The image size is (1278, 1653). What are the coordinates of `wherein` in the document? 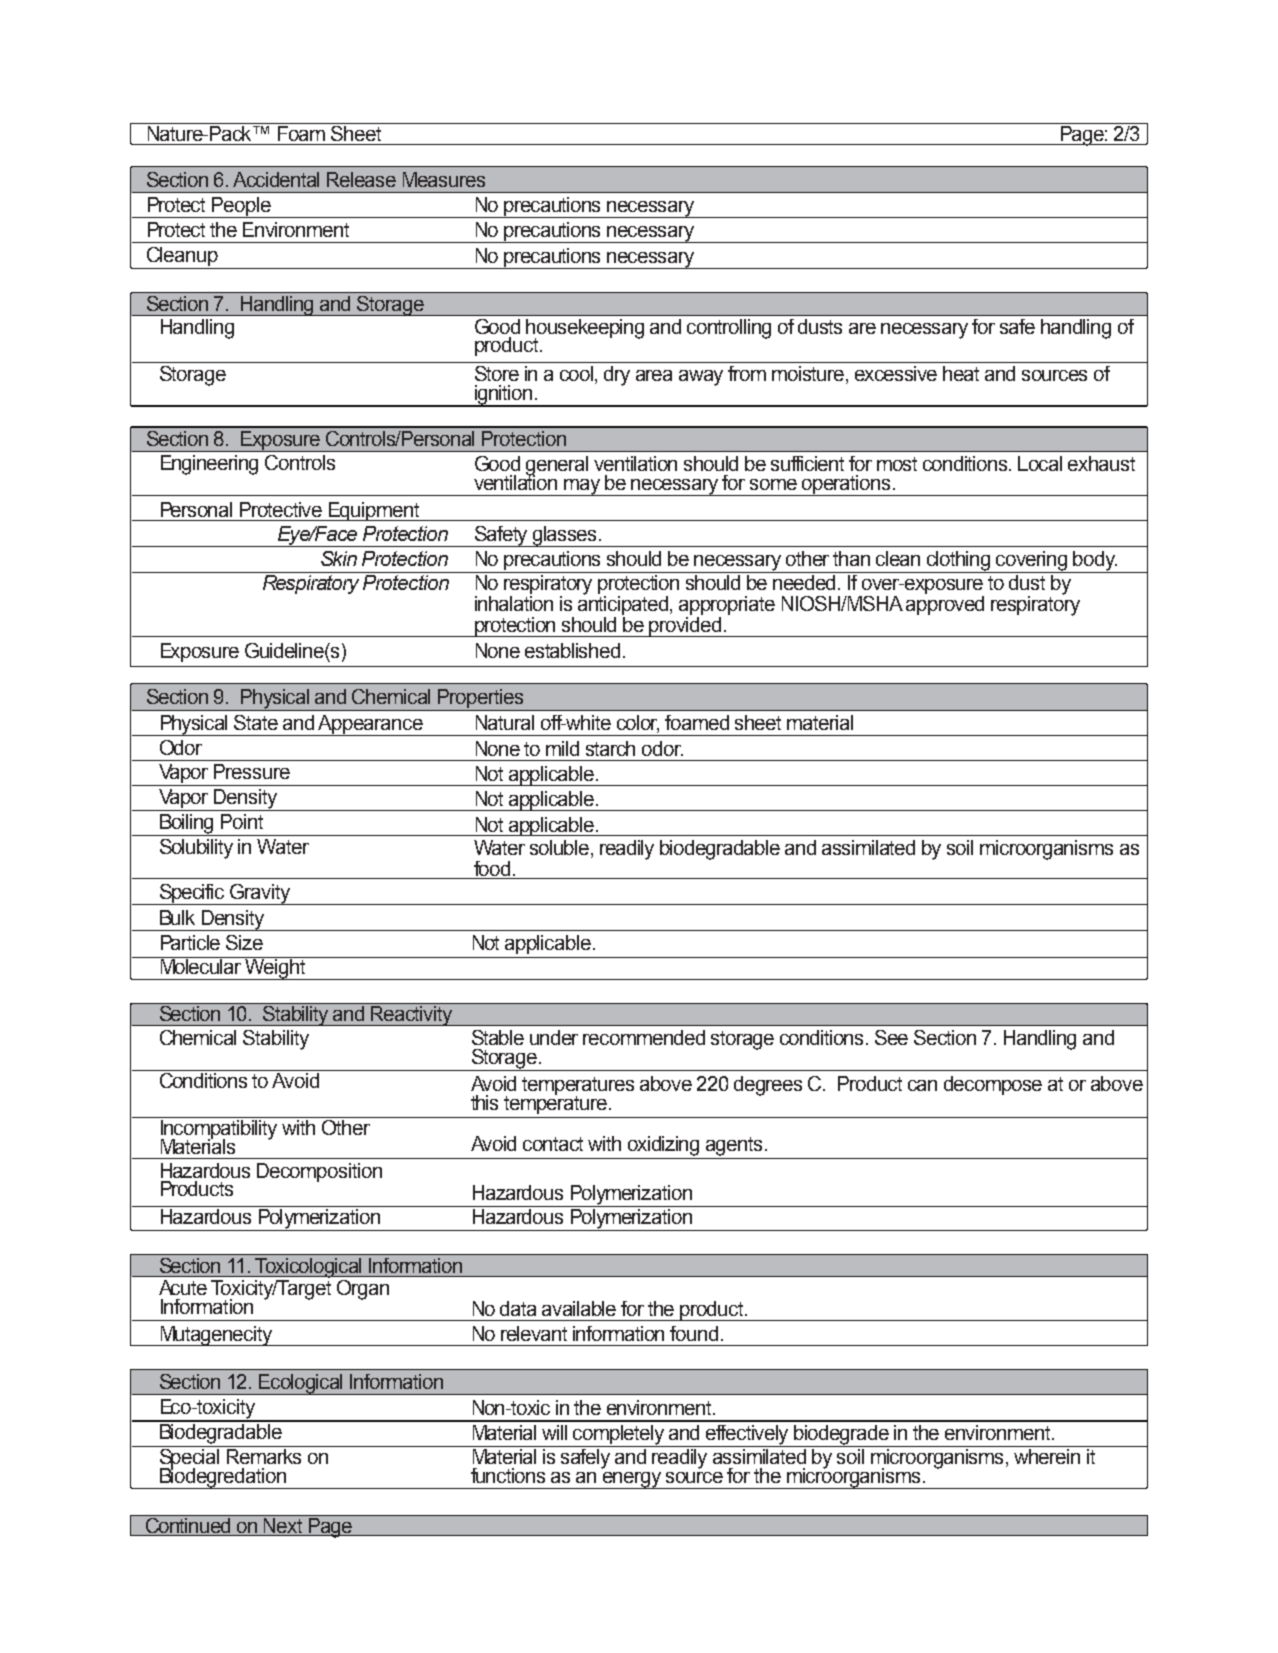 It's located at (1047, 1455).
